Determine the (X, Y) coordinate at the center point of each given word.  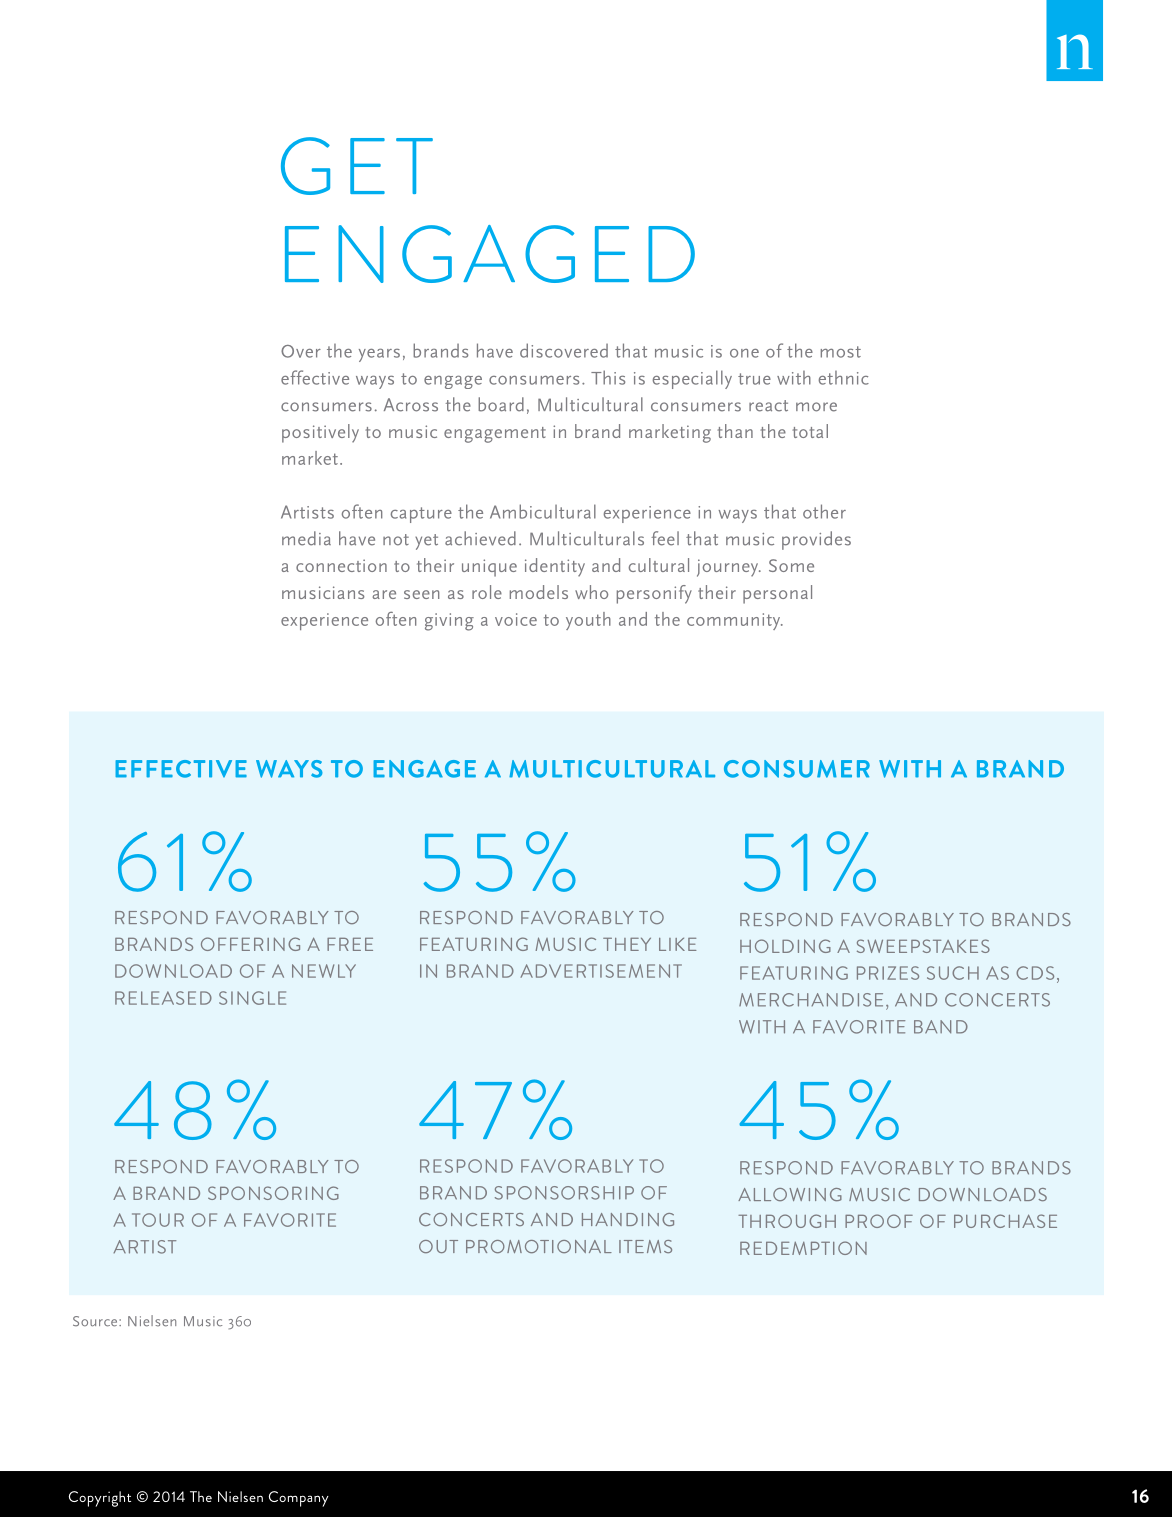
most (841, 352)
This (608, 377)
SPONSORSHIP (564, 1193)
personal (777, 594)
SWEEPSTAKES (923, 946)
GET (357, 166)
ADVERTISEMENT (601, 971)
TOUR (158, 1220)
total (810, 431)
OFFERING (250, 944)
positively (320, 433)
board (501, 404)
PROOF (879, 1221)
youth (588, 621)
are (384, 594)
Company (299, 1499)
